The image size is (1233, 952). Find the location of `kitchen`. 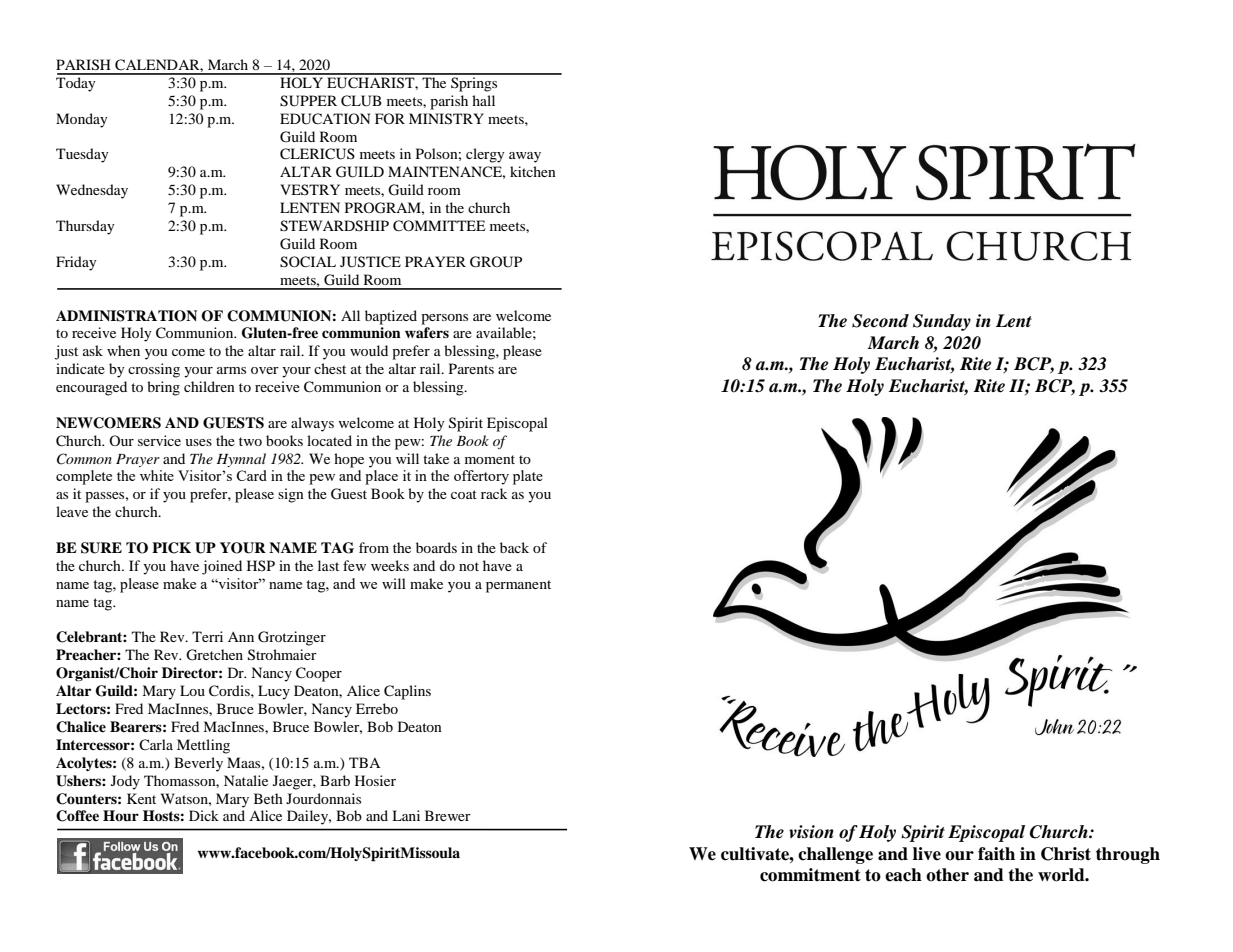

kitchen is located at coordinates (533, 171).
